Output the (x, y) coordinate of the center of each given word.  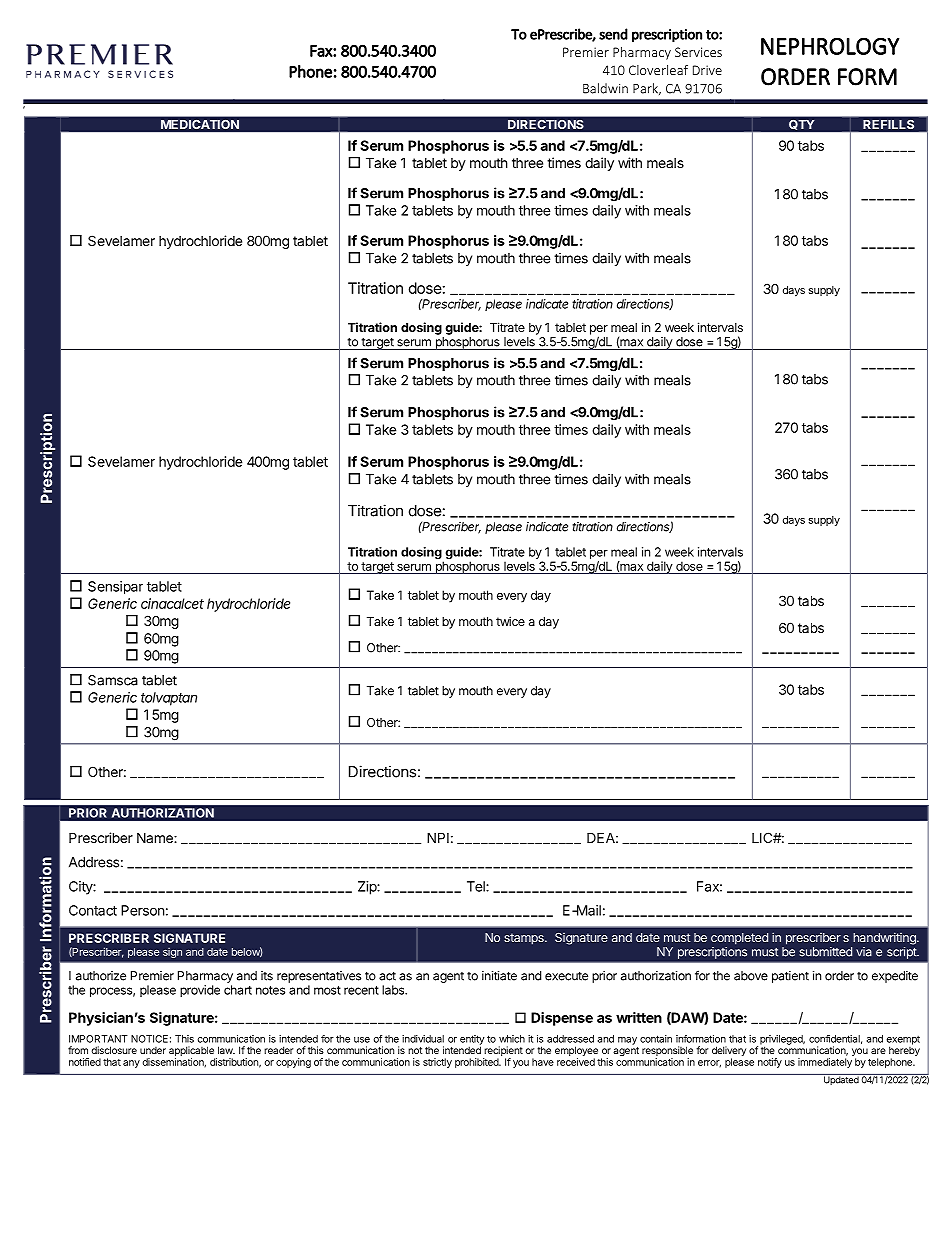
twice (510, 621)
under (153, 1050)
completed (739, 939)
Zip (368, 888)
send (613, 34)
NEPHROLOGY (830, 46)
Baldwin (605, 88)
